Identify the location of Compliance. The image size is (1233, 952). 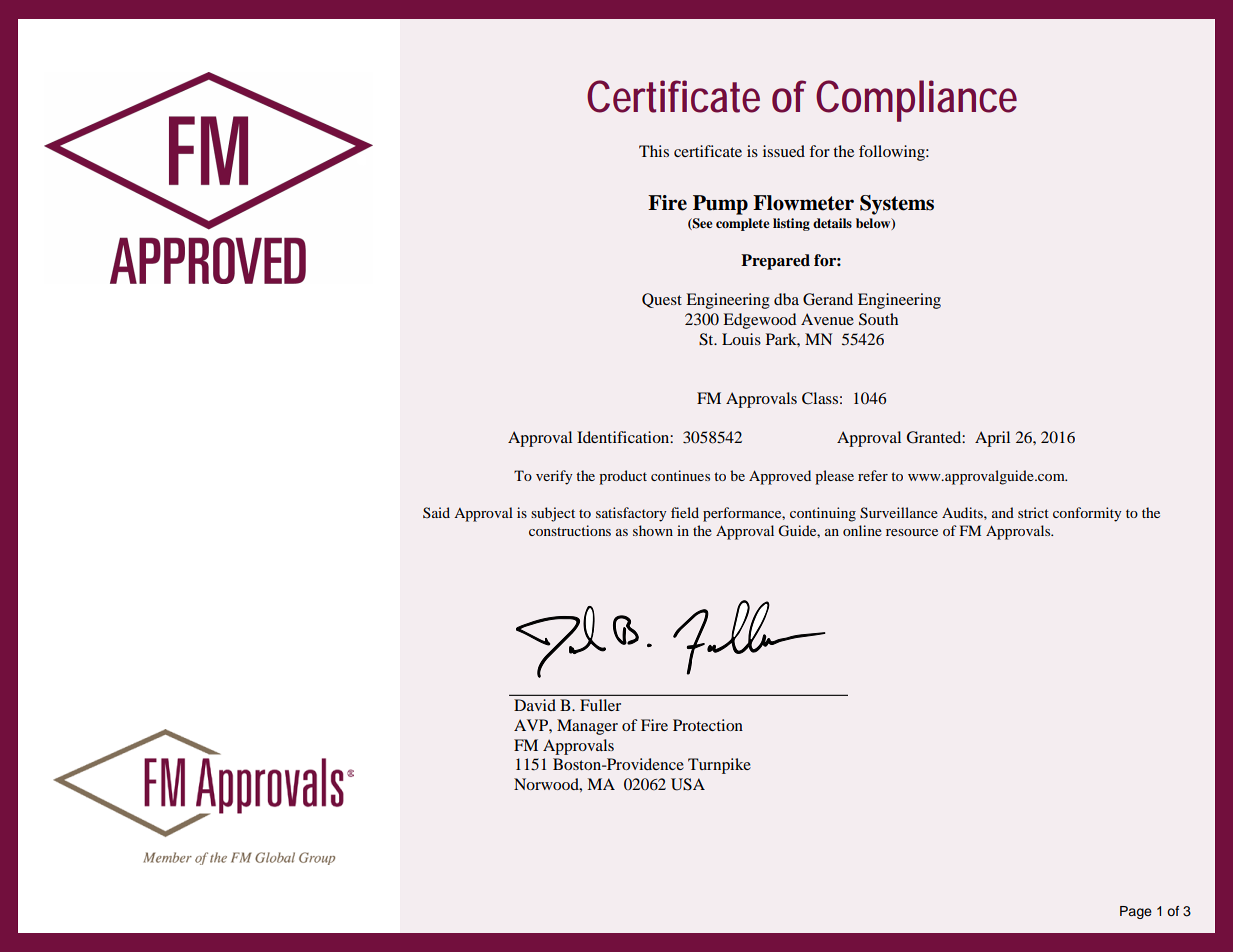
(916, 101).
